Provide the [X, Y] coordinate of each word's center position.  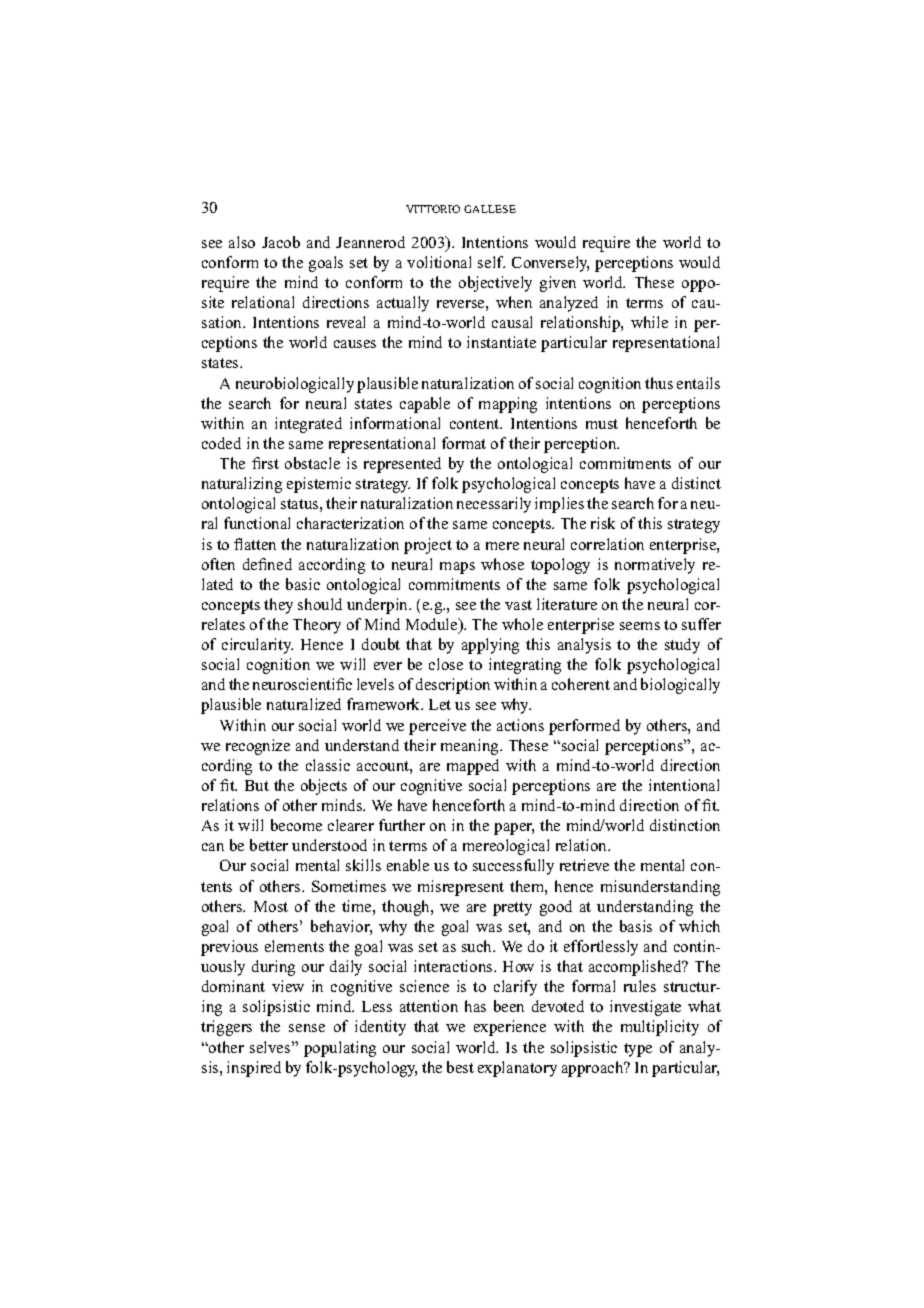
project [428, 546]
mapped [473, 767]
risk [603, 523]
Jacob [281, 242]
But [257, 785]
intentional [684, 785]
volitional [439, 262]
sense [307, 1028]
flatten [255, 544]
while [649, 322]
